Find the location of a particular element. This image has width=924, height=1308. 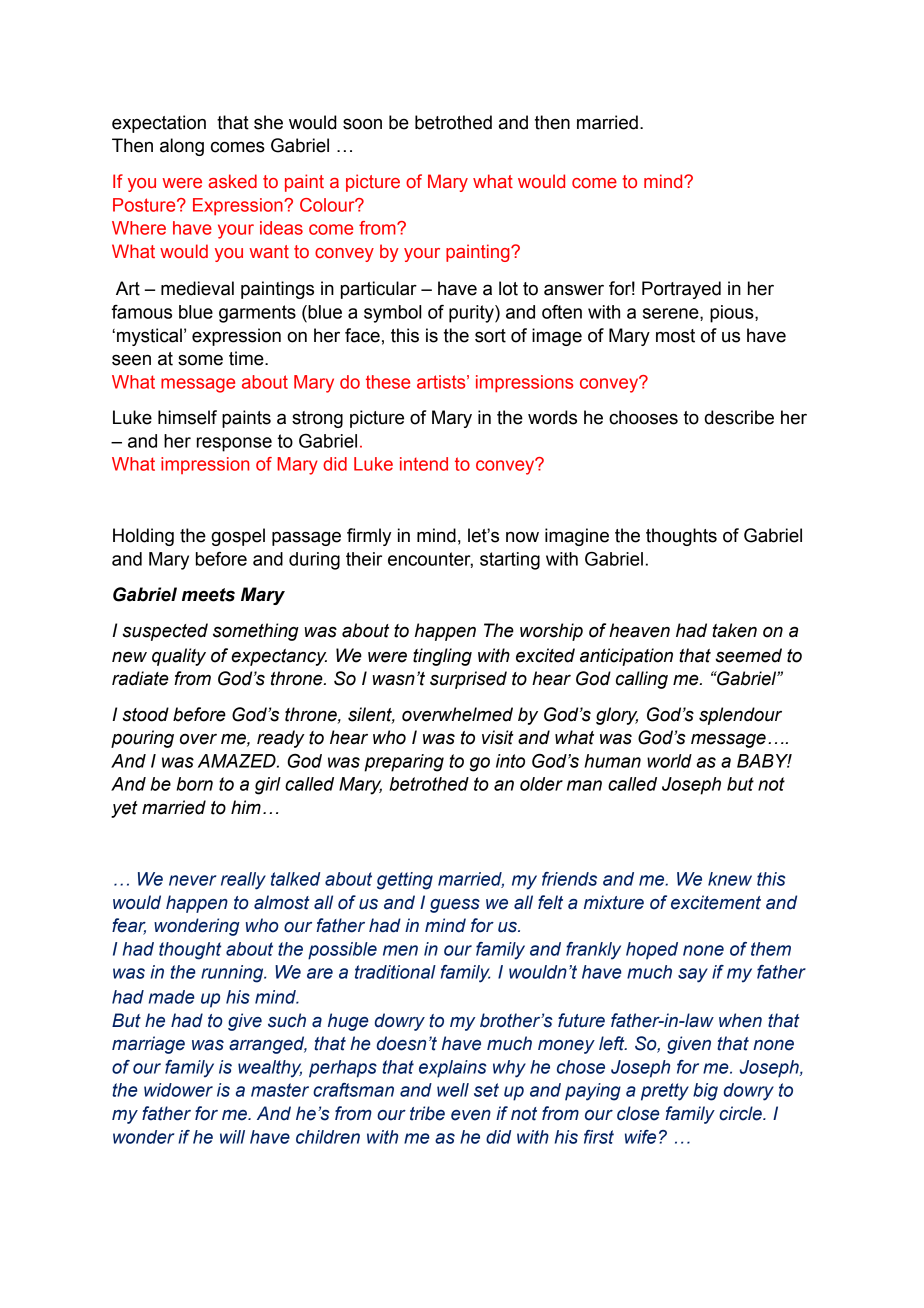

taken is located at coordinates (734, 630).
